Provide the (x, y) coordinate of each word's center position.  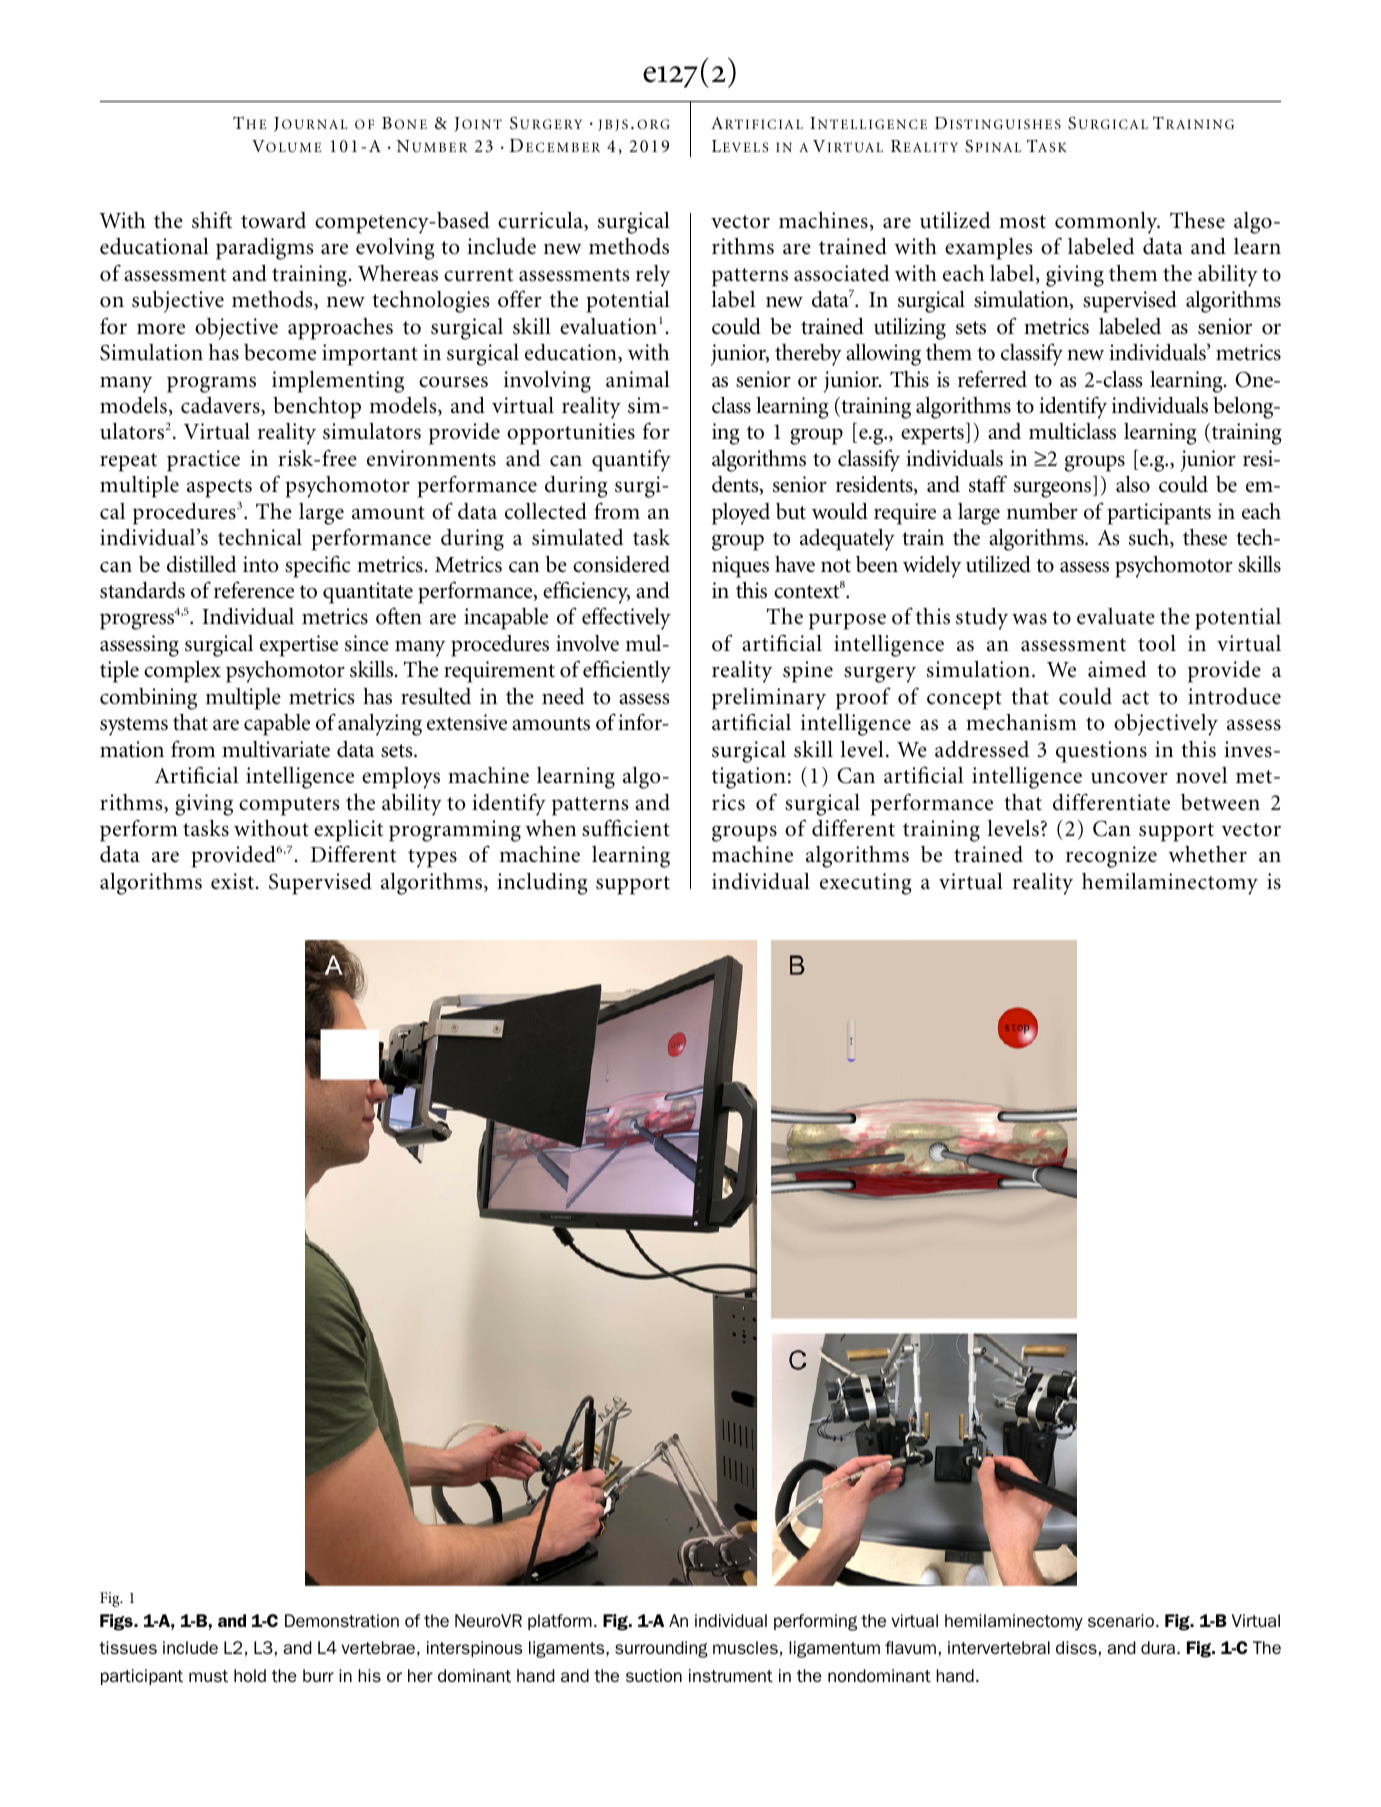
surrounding (661, 1649)
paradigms (264, 249)
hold (250, 1675)
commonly (1107, 223)
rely (653, 276)
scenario (1121, 1620)
